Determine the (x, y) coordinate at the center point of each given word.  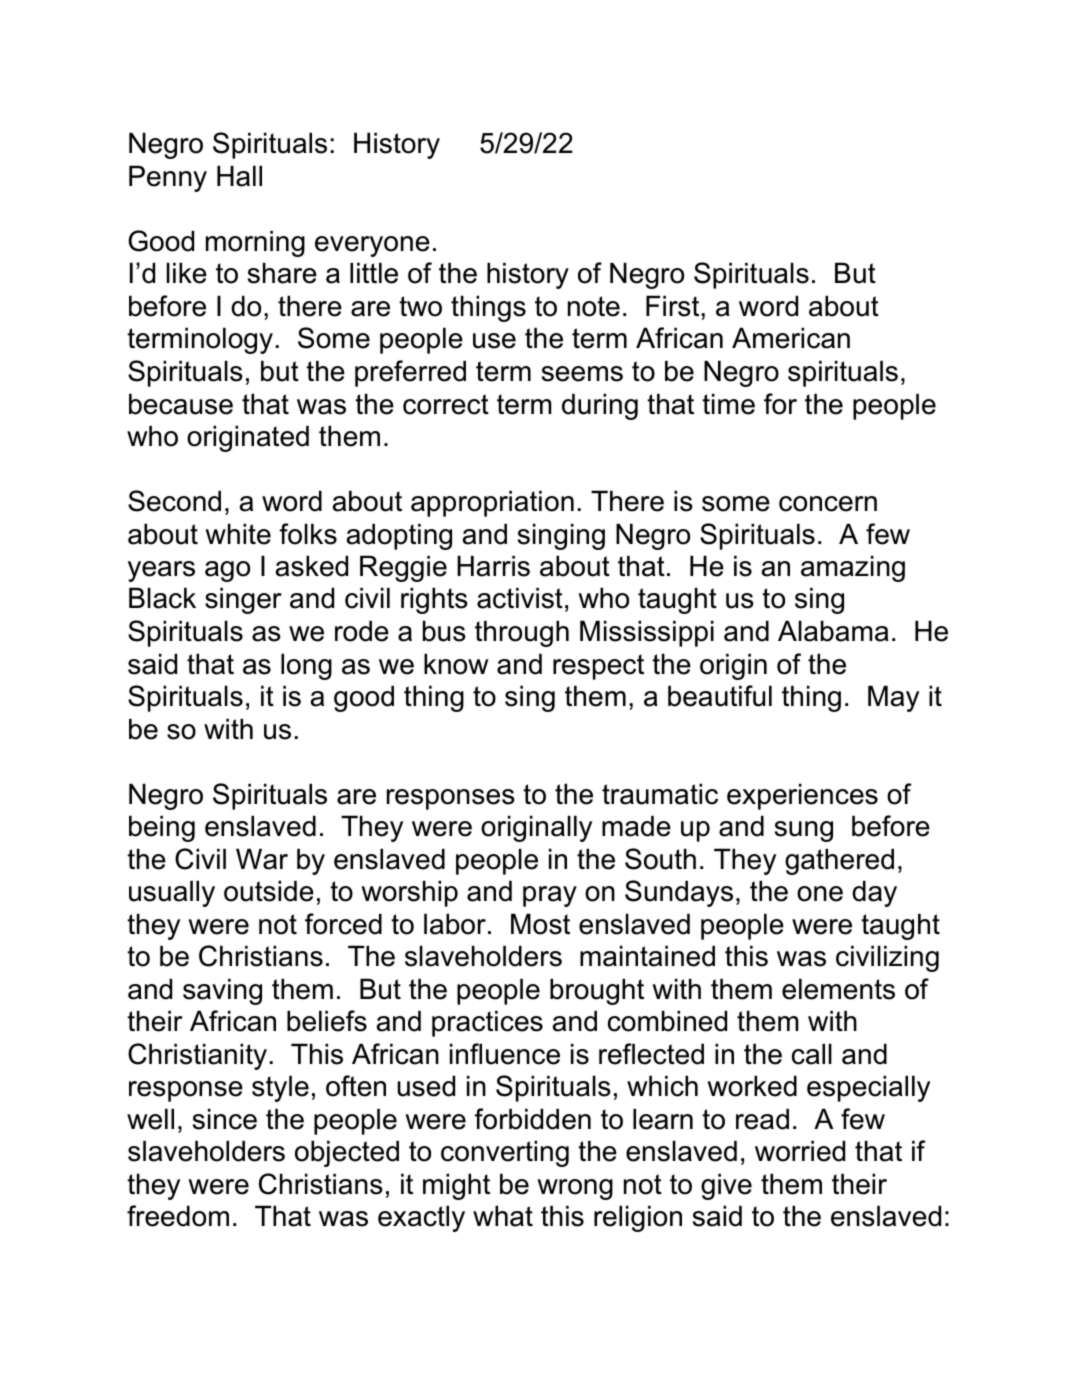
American (791, 338)
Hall (239, 176)
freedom (178, 1216)
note (594, 306)
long (306, 666)
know (456, 664)
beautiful (720, 696)
